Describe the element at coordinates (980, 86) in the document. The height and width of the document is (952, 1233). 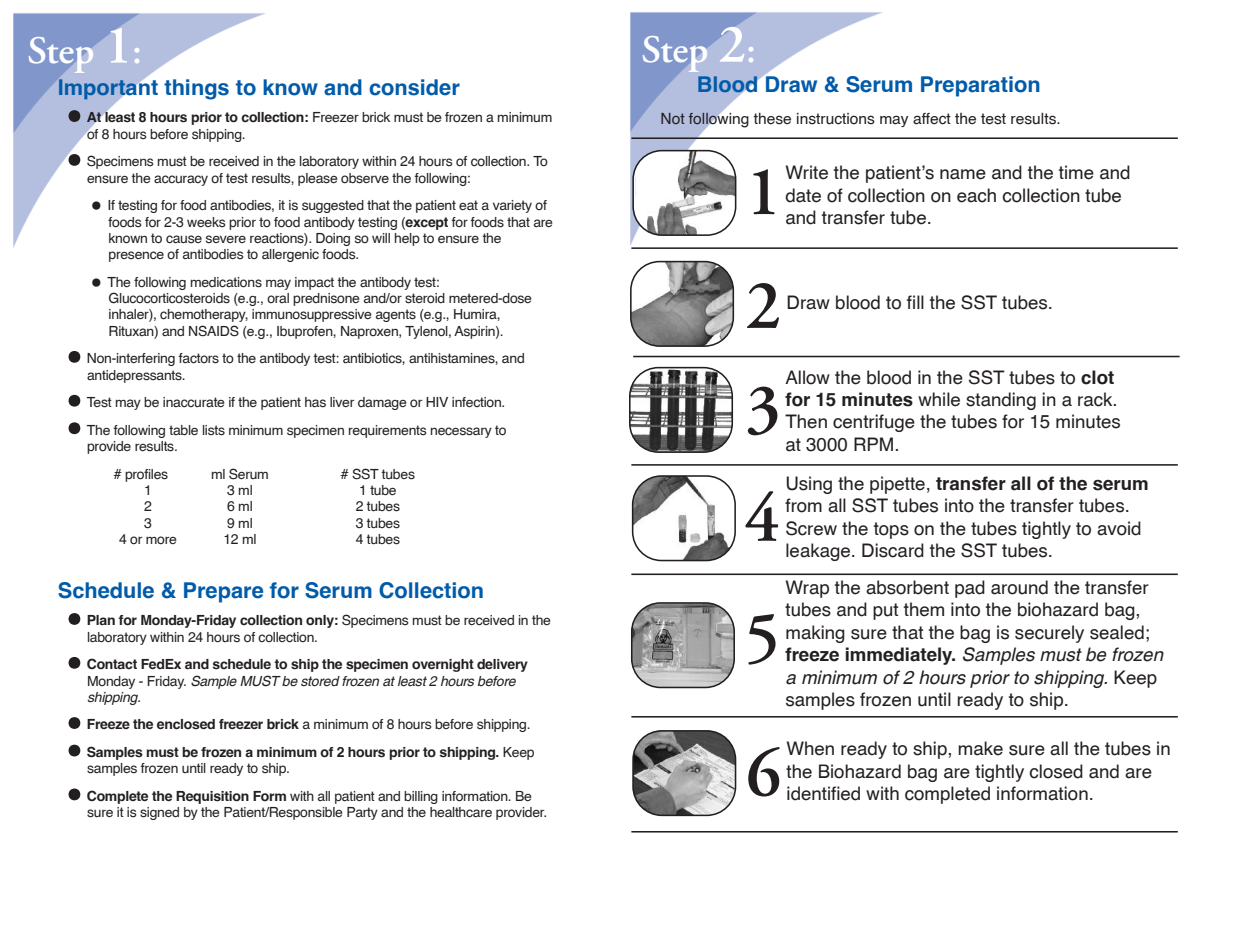
I see `Preparation` at that location.
